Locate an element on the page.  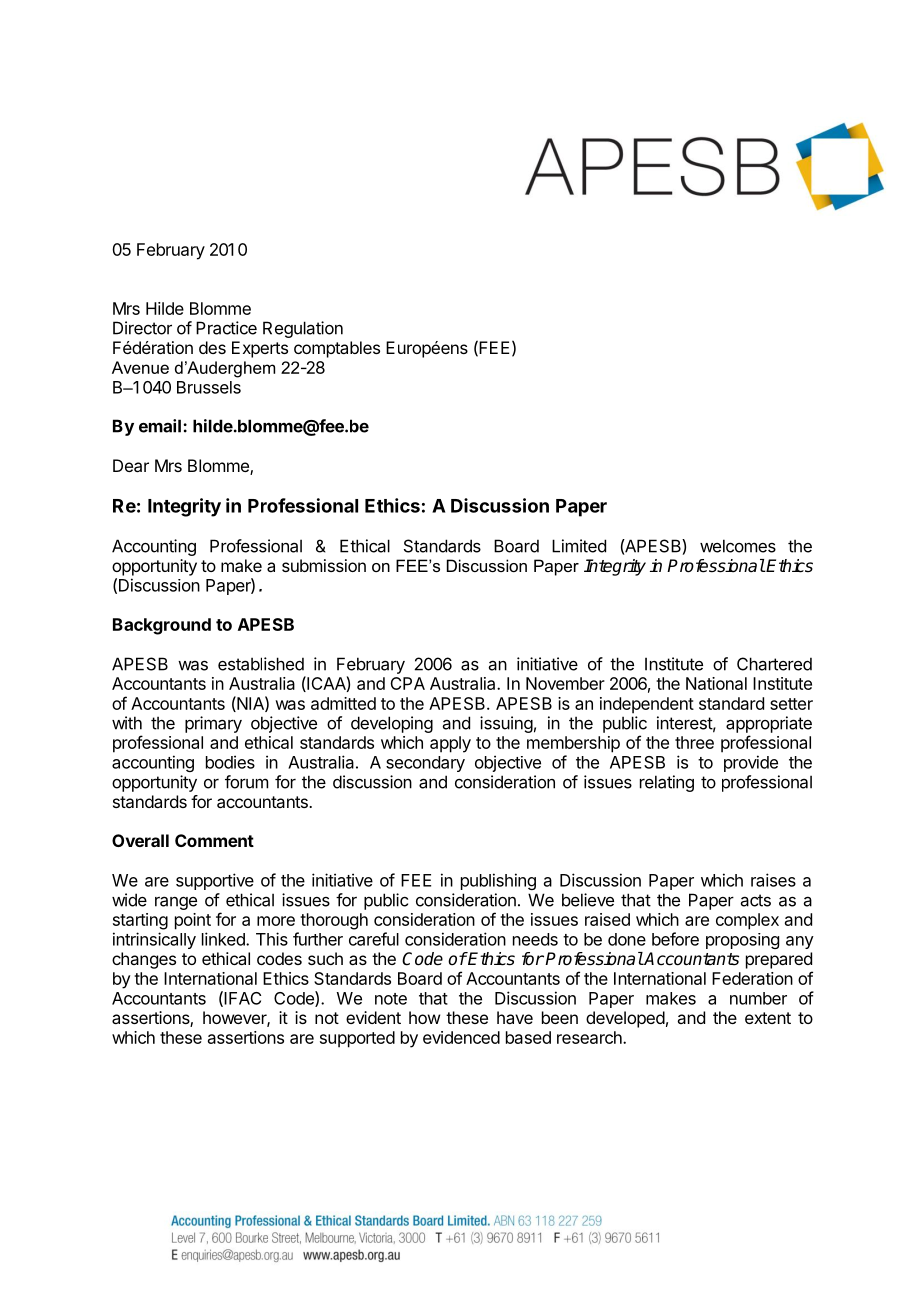
extent is located at coordinates (768, 1018).
